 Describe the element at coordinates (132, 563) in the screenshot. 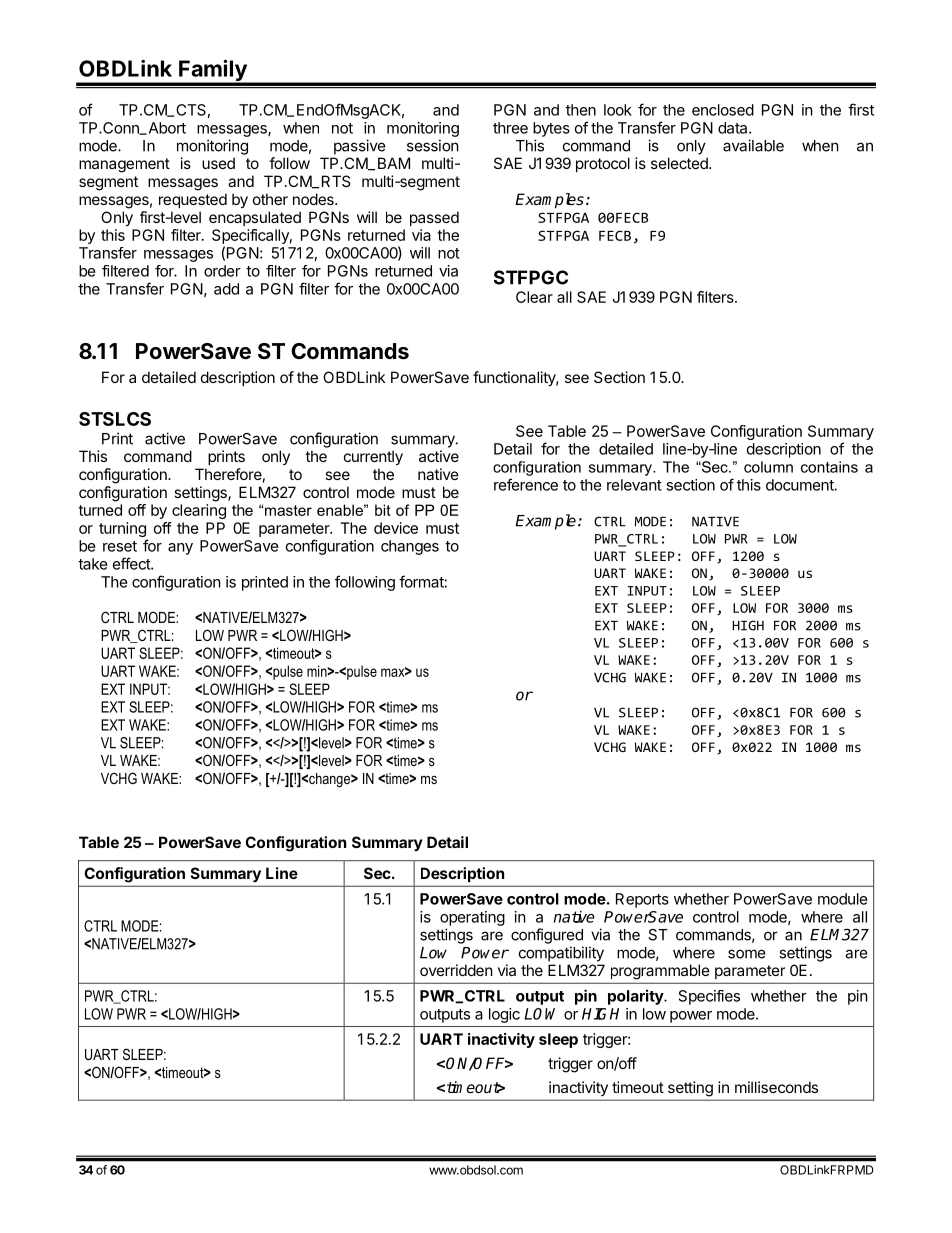

I see `effect` at that location.
